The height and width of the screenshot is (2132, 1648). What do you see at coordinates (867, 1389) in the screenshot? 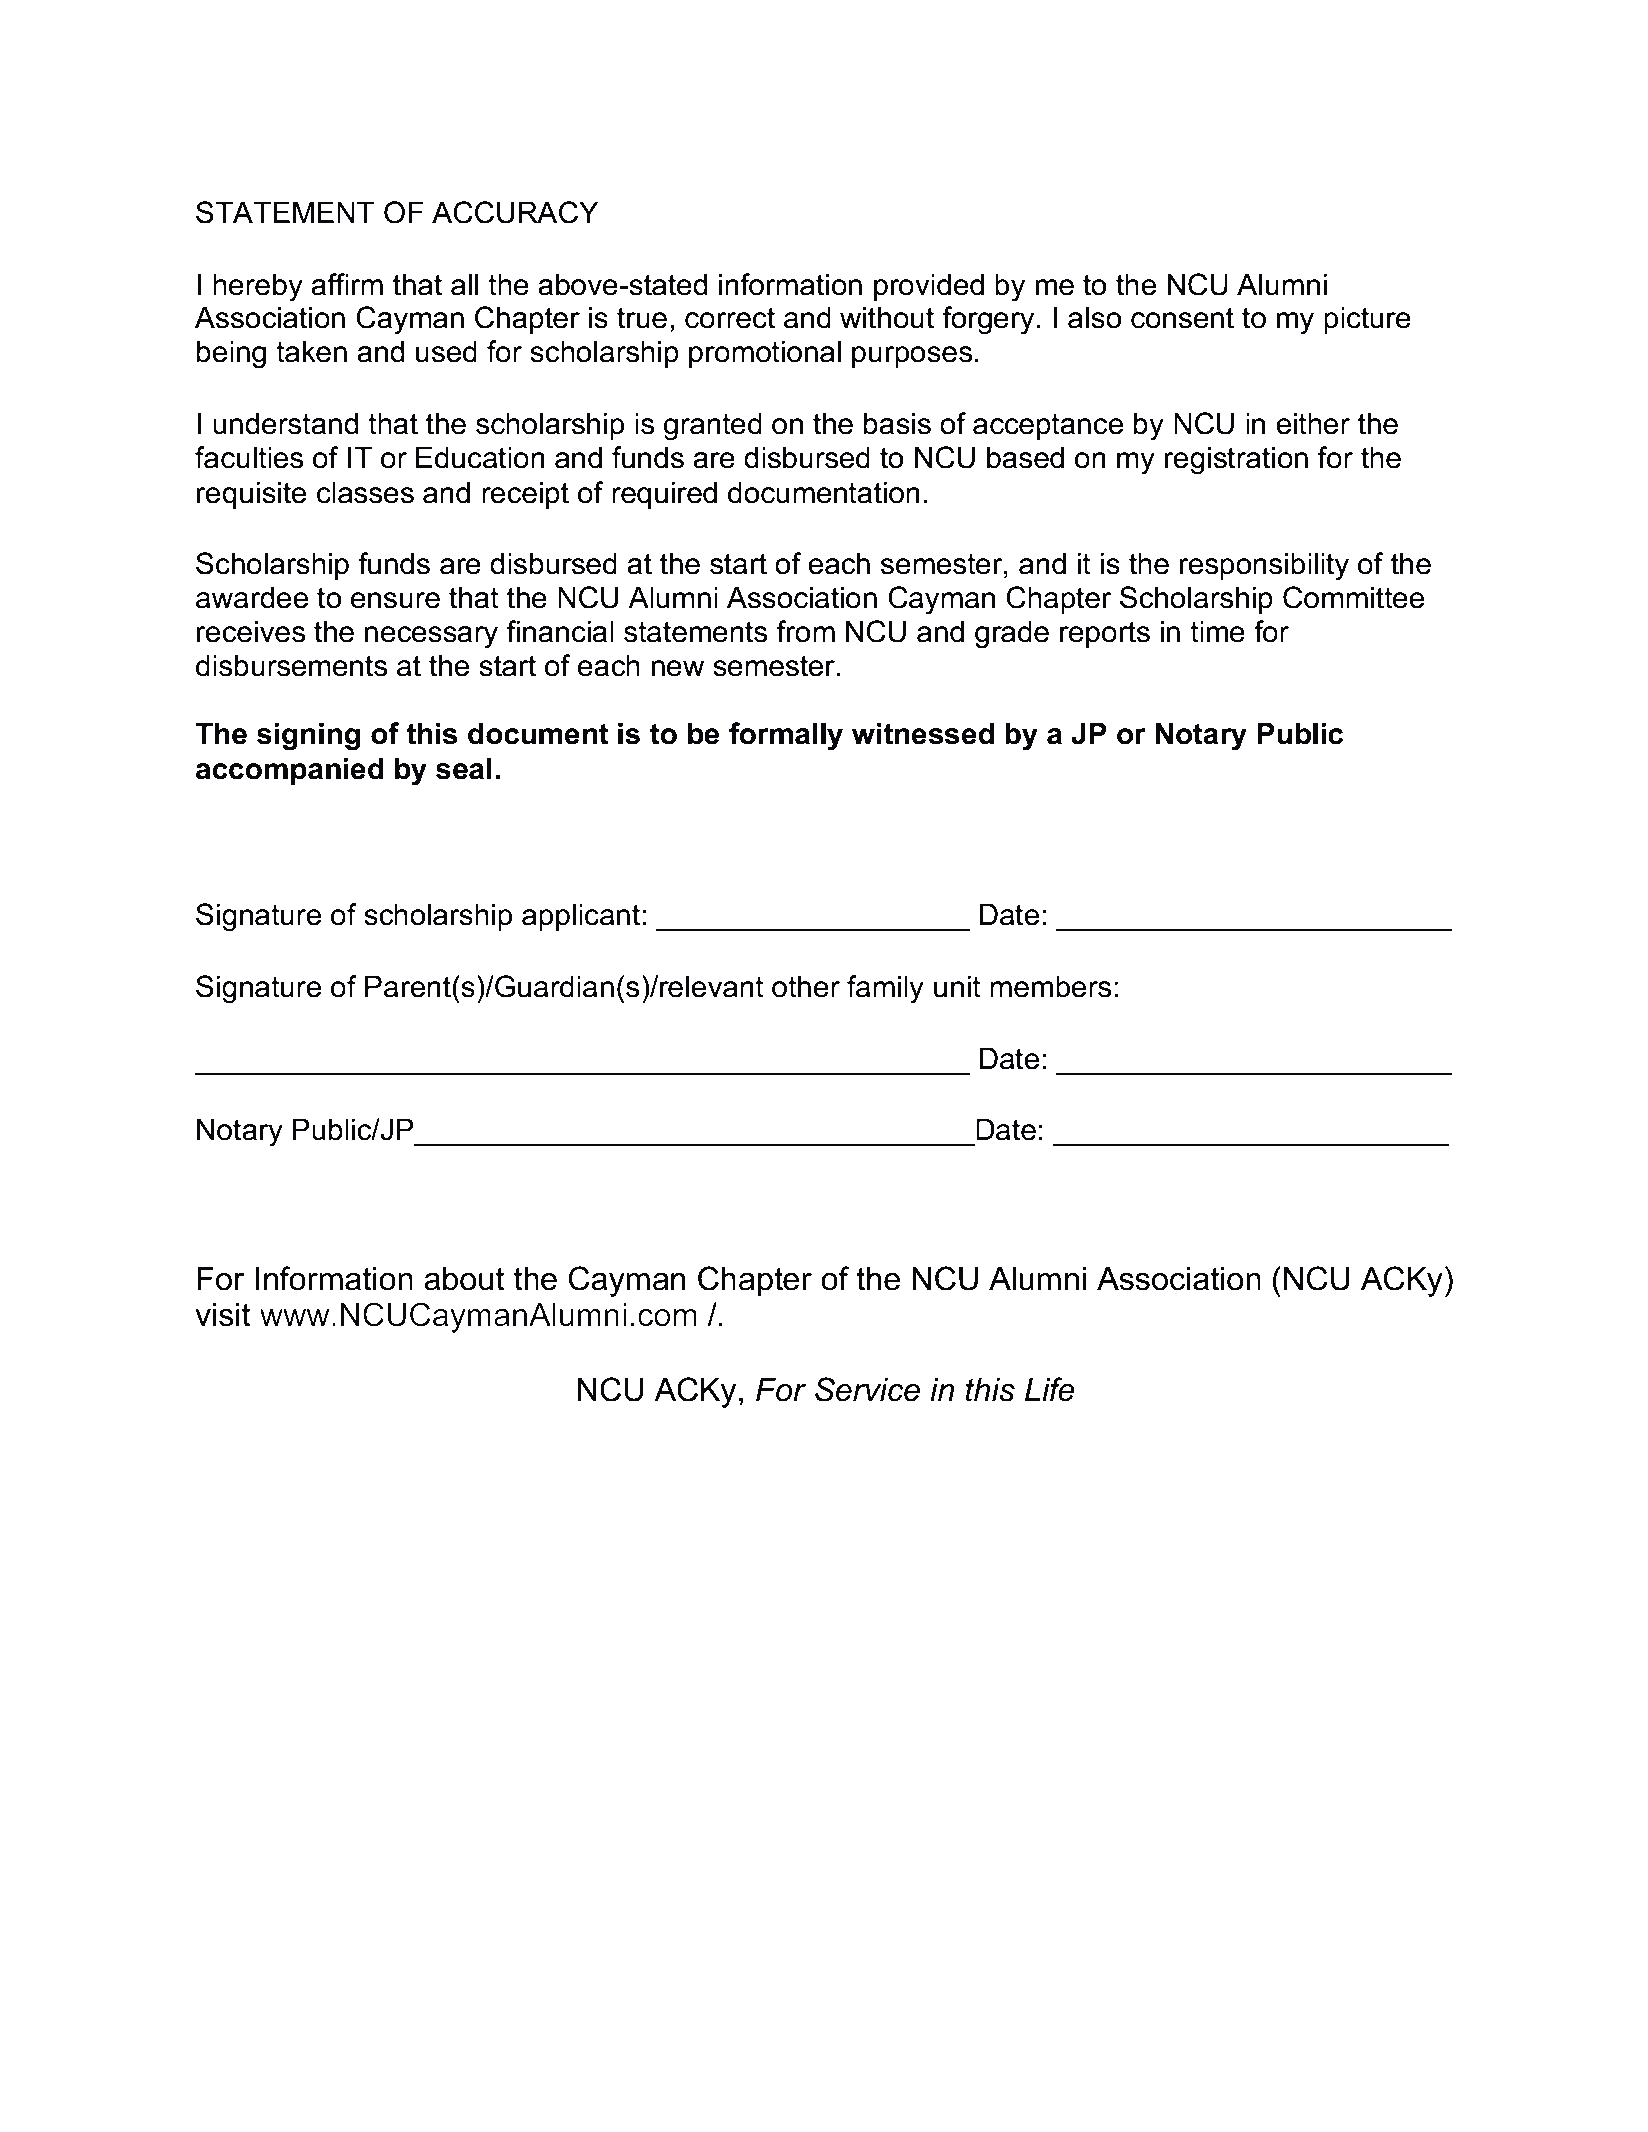
I see `Service` at bounding box center [867, 1389].
